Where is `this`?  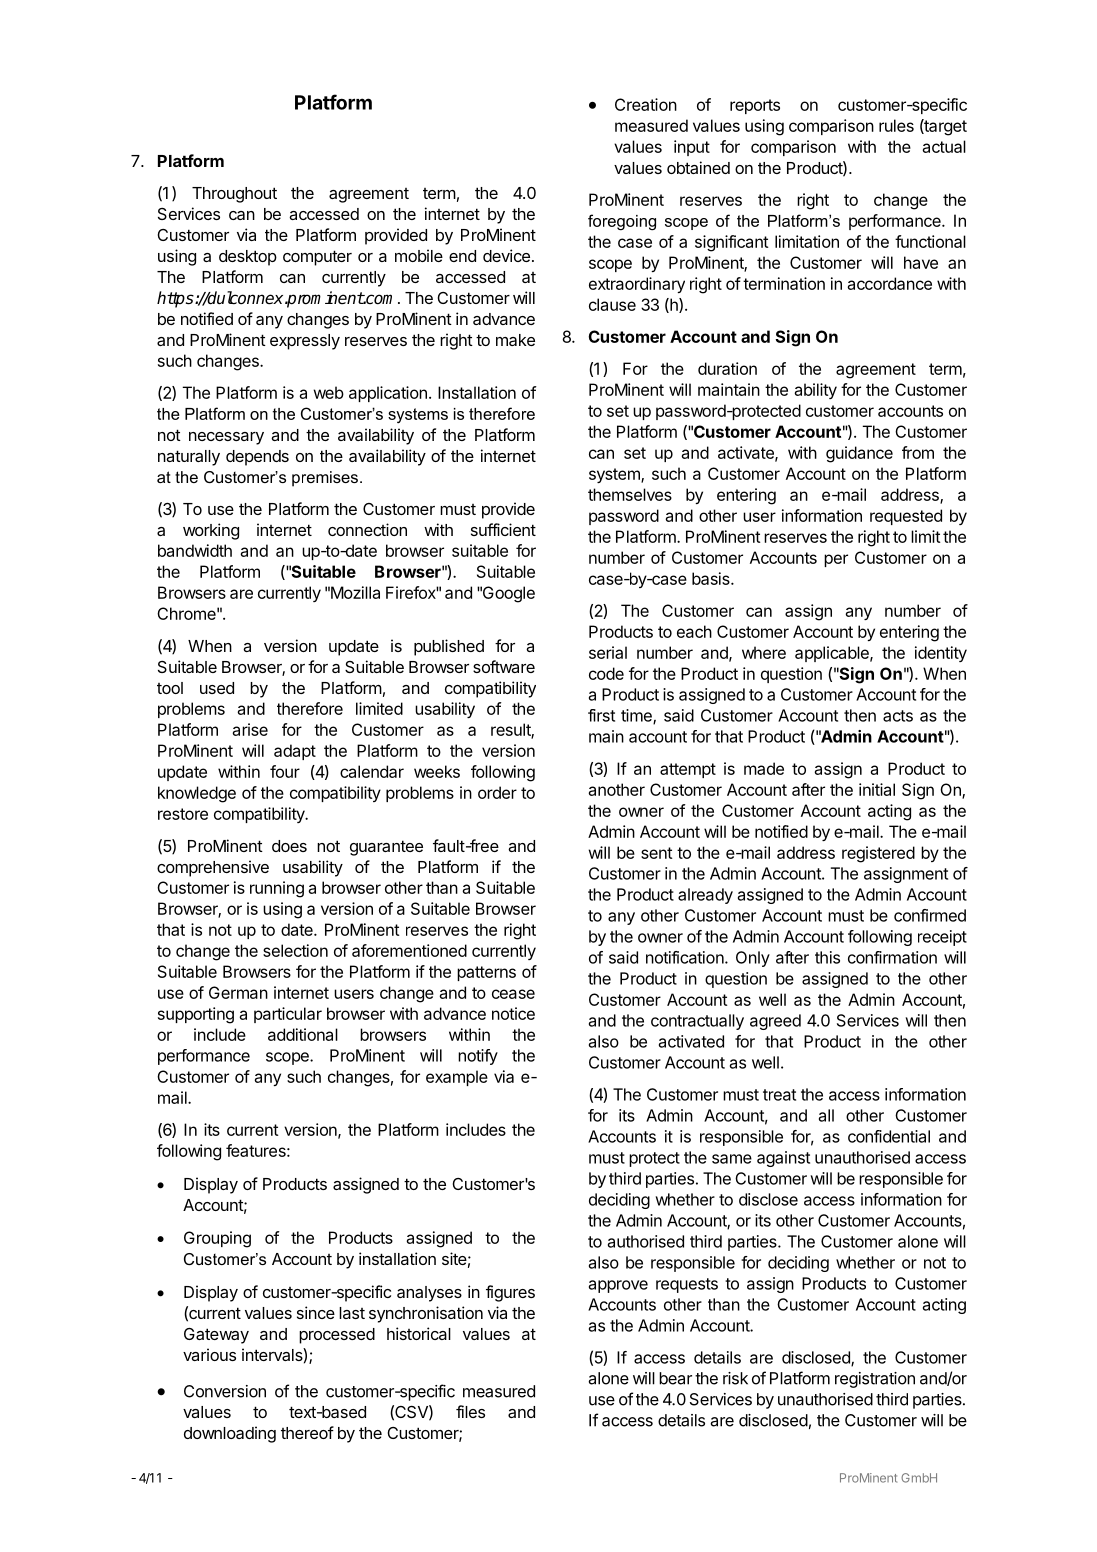 this is located at coordinates (827, 957).
